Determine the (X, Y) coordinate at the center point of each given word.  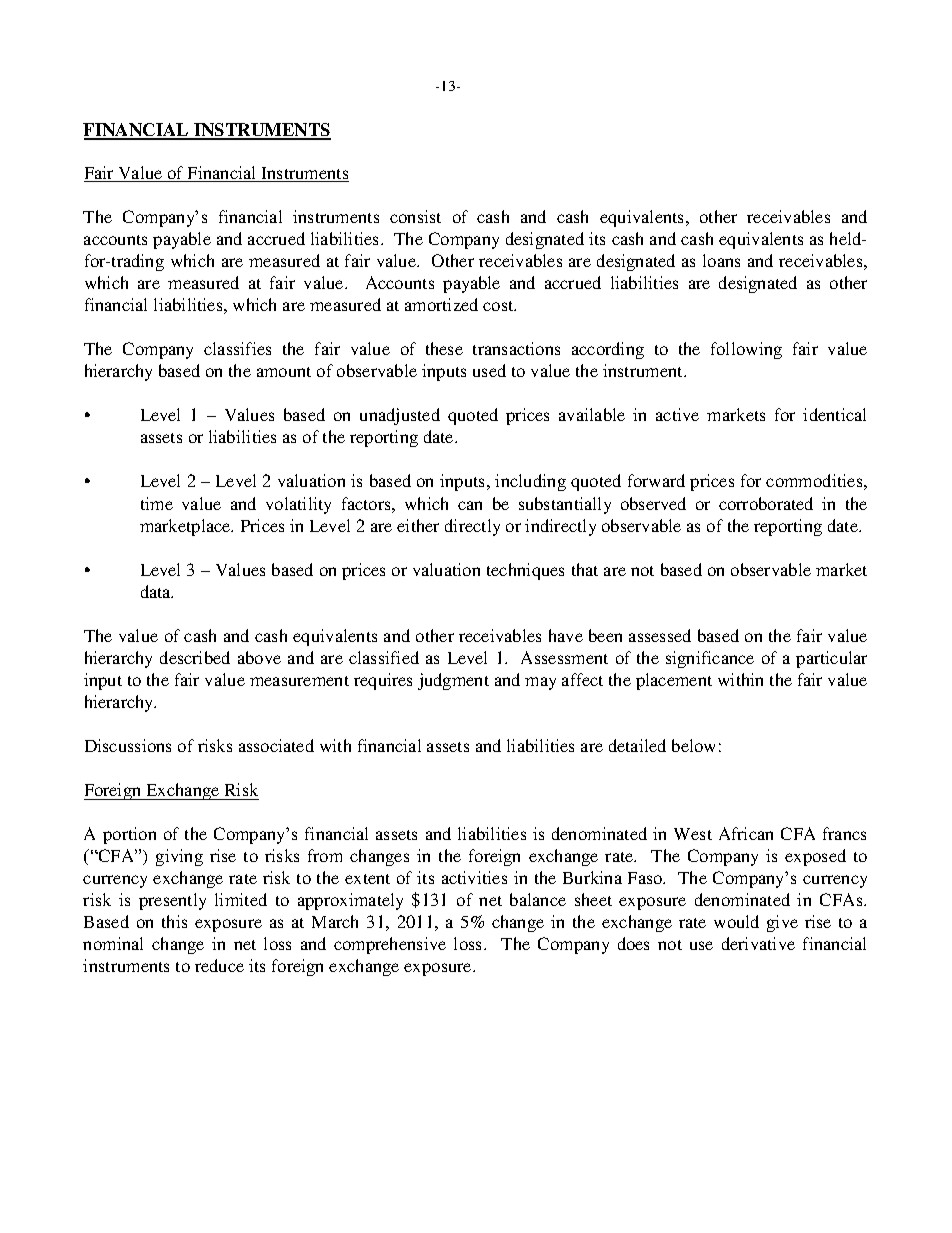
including (530, 482)
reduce (219, 965)
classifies (237, 348)
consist (415, 216)
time (157, 503)
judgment (453, 681)
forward (656, 480)
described (195, 657)
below (693, 745)
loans (721, 260)
